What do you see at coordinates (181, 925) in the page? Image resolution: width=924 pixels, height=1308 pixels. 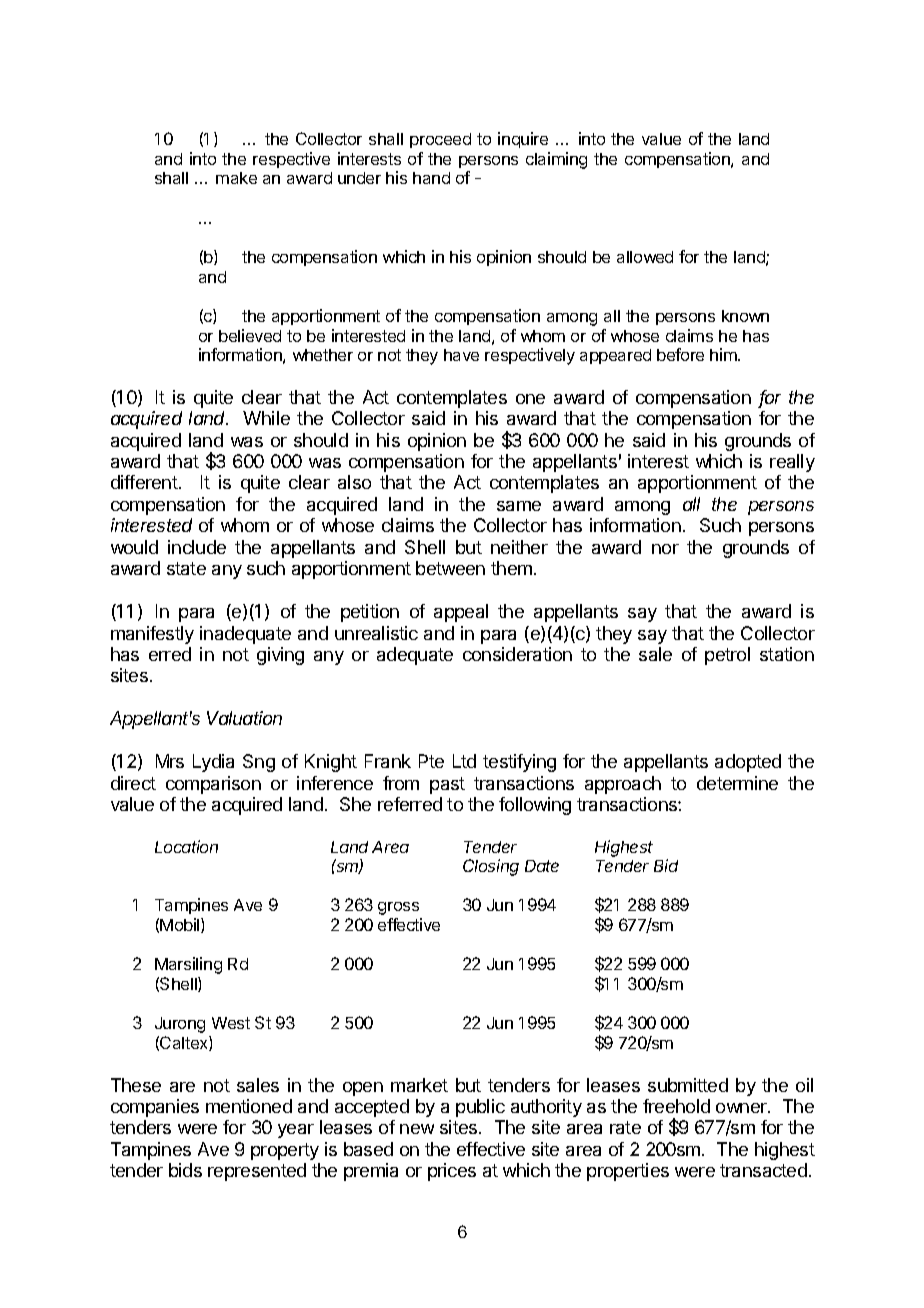 I see `Mobil` at bounding box center [181, 925].
